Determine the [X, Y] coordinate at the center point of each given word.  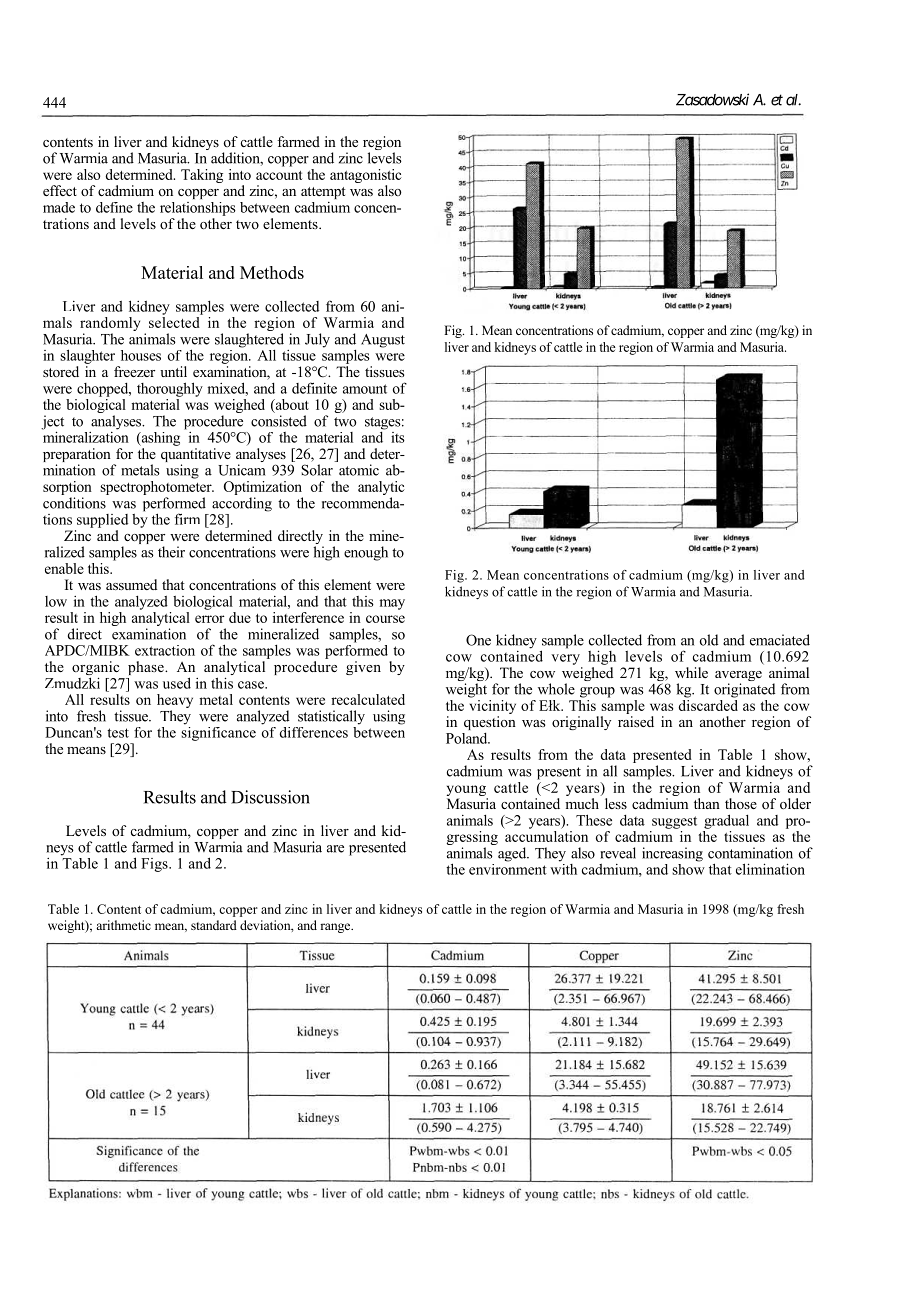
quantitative [196, 456]
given [363, 668]
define [114, 207]
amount [365, 389]
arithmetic [123, 925]
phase [147, 668]
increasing [672, 854]
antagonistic [366, 177]
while [691, 672]
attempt [323, 193]
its [398, 437]
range [336, 928]
